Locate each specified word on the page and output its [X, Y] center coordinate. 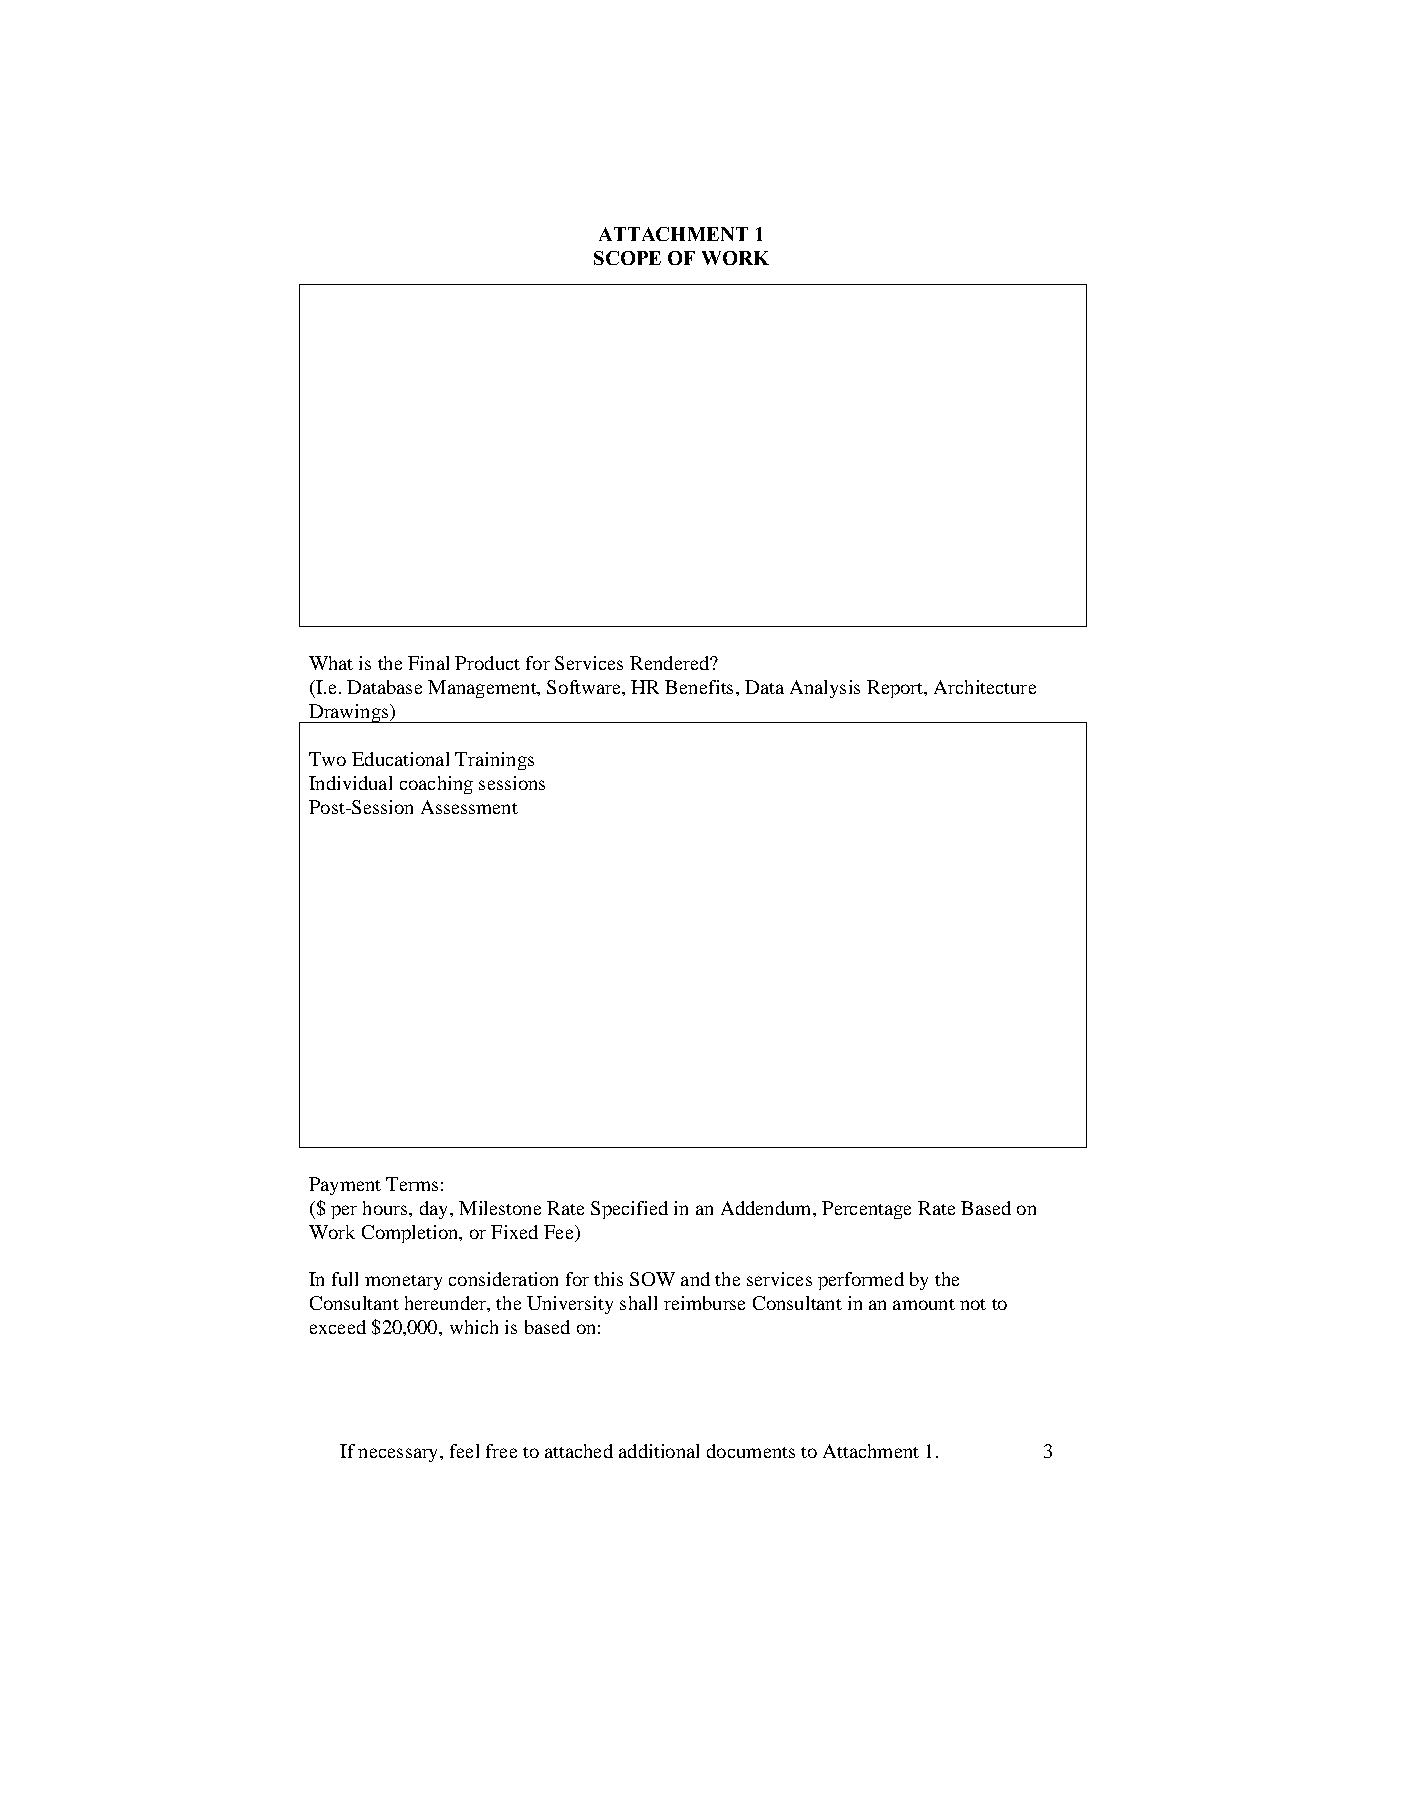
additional [659, 1451]
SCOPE [627, 258]
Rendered [670, 663]
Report [896, 689]
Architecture [985, 687]
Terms [412, 1184]
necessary [399, 1455]
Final [428, 663]
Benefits [699, 687]
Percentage [866, 1210]
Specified [629, 1210]
